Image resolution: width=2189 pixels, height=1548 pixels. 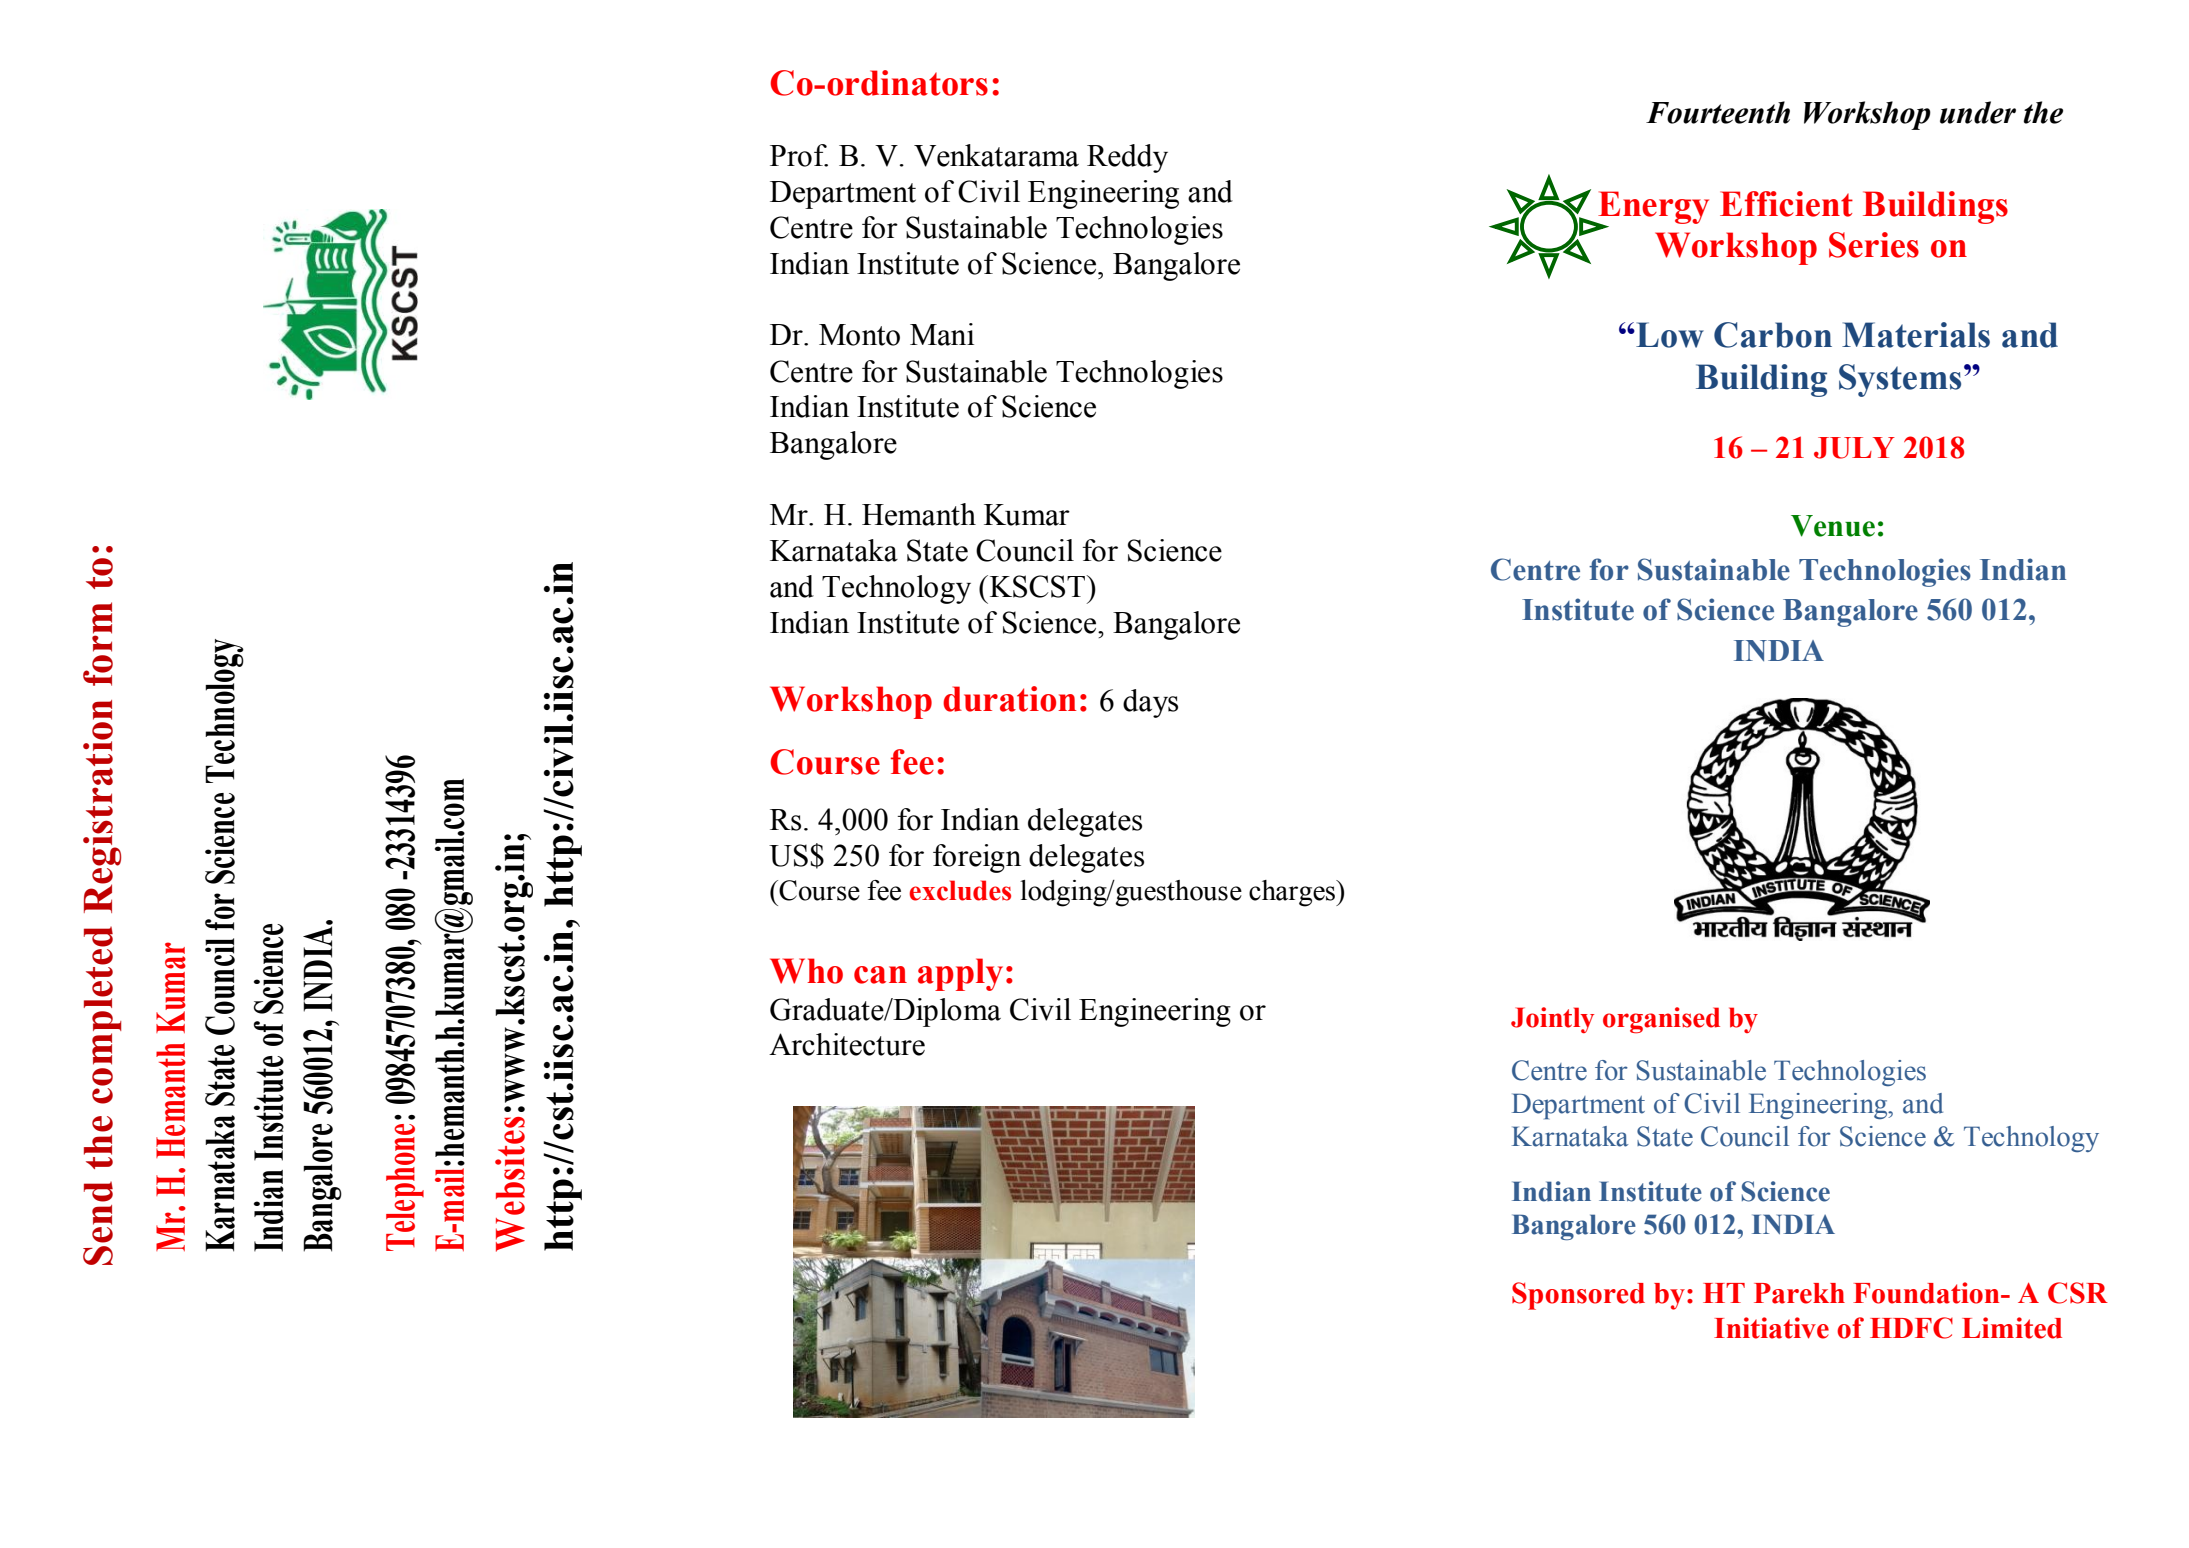 I want to click on charges, so click(x=1293, y=893).
